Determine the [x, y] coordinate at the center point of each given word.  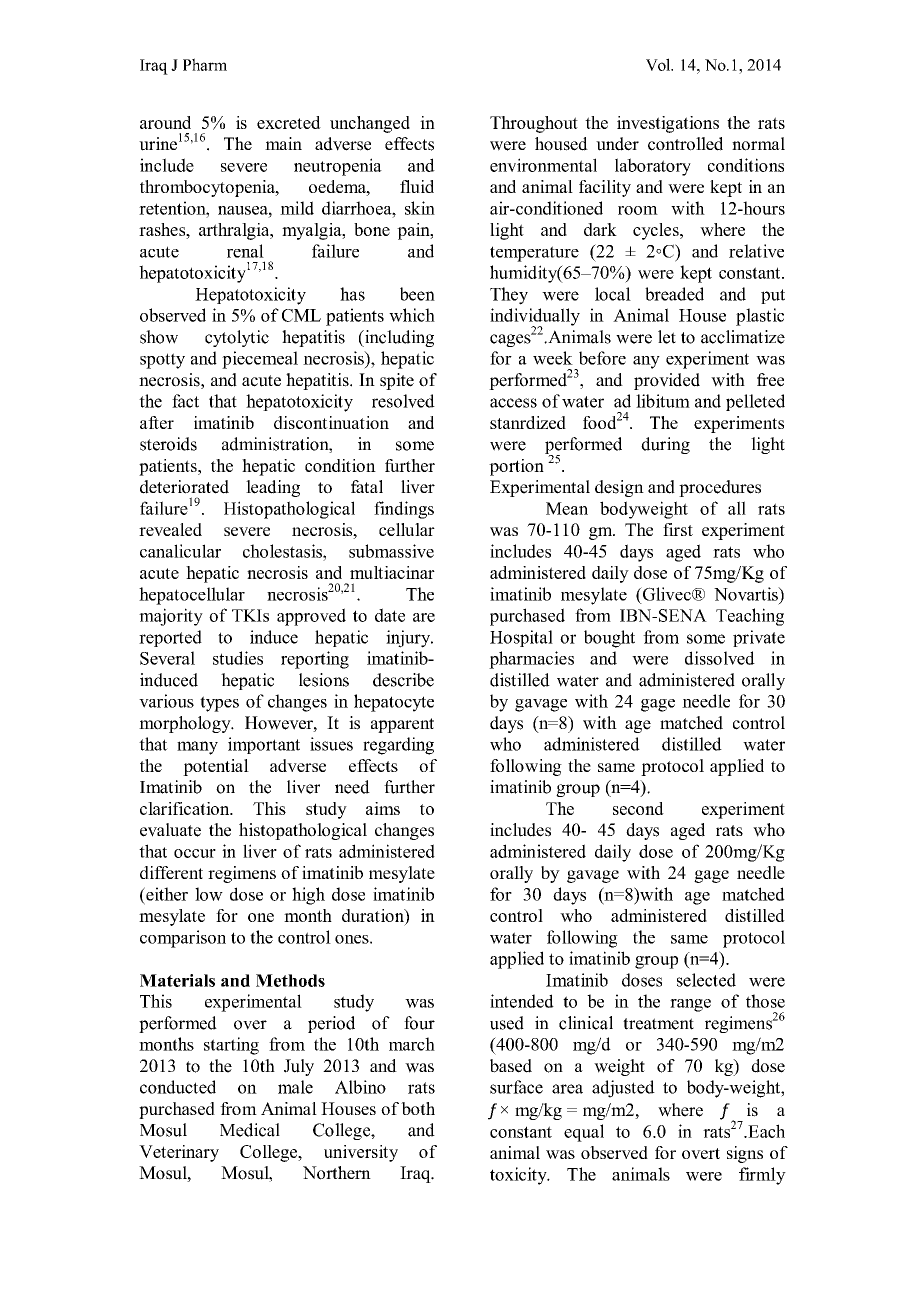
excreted [289, 122]
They [509, 296]
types [219, 704]
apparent [402, 725]
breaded [674, 294]
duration [374, 915]
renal [245, 251]
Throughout [534, 124]
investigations [668, 124]
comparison [183, 939]
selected [706, 980]
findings [404, 510]
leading [273, 488]
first [678, 529]
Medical [250, 1130]
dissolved [720, 658]
